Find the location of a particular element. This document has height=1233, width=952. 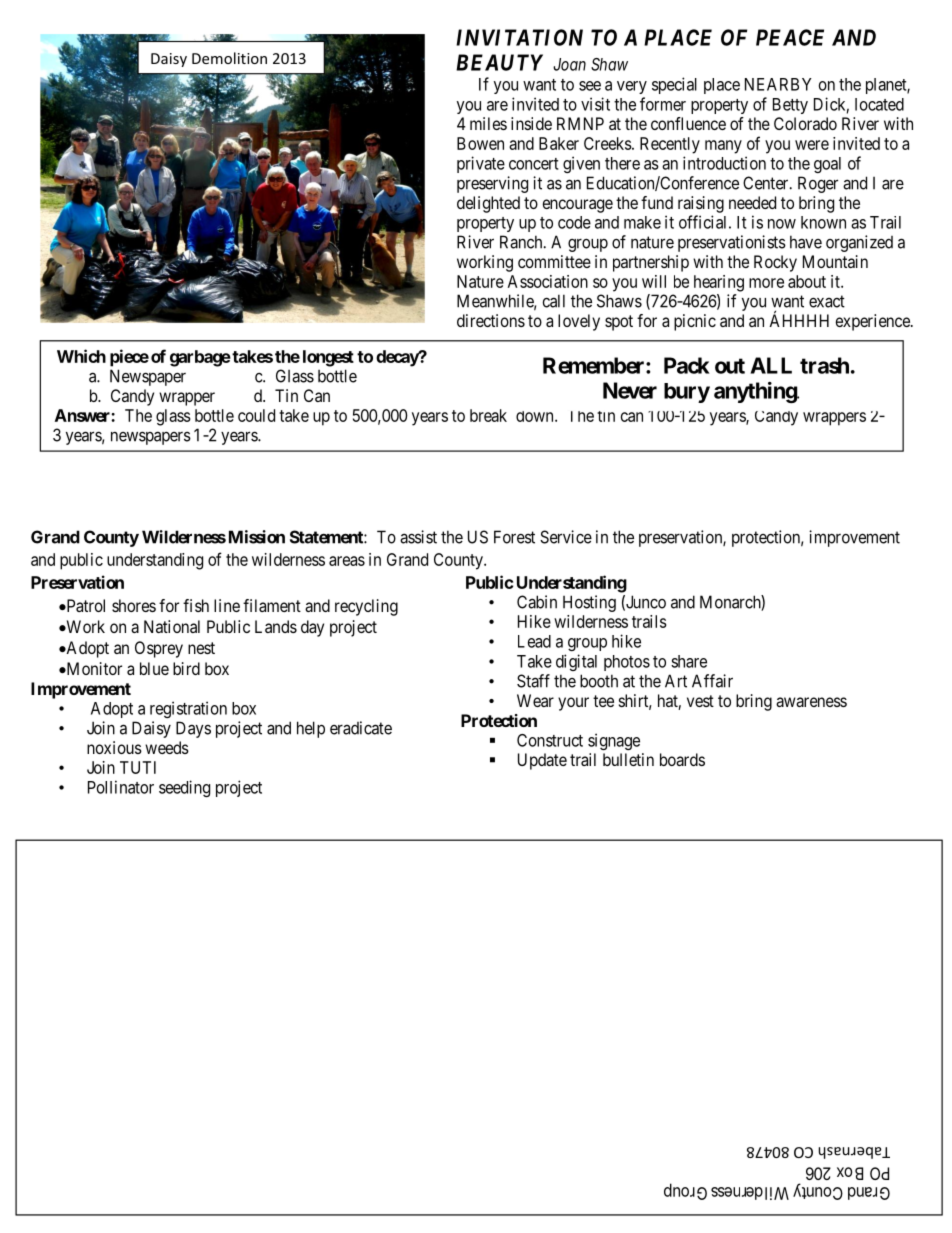

delighted is located at coordinates (488, 204).
